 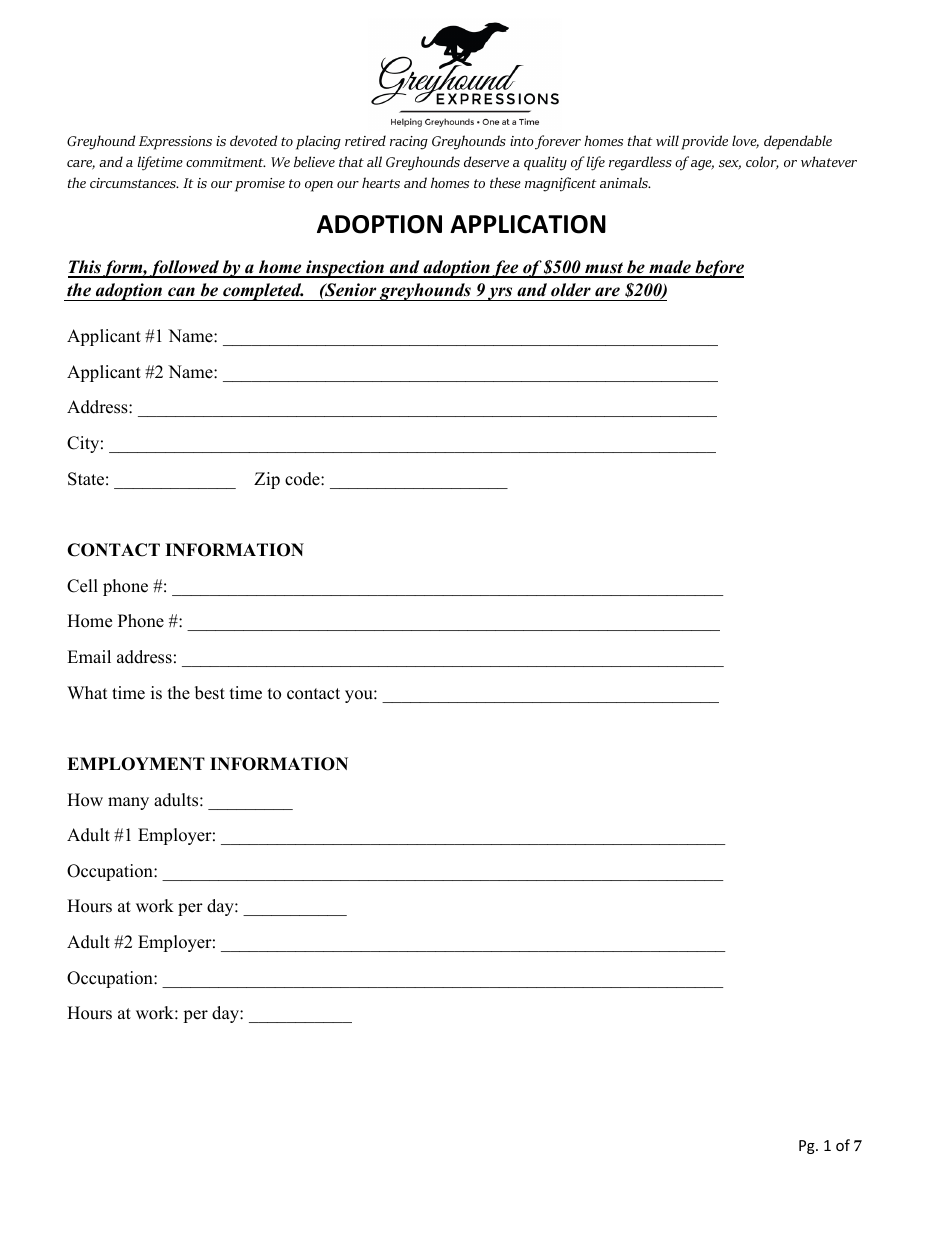 What do you see at coordinates (175, 143) in the screenshot?
I see `Expressions` at bounding box center [175, 143].
